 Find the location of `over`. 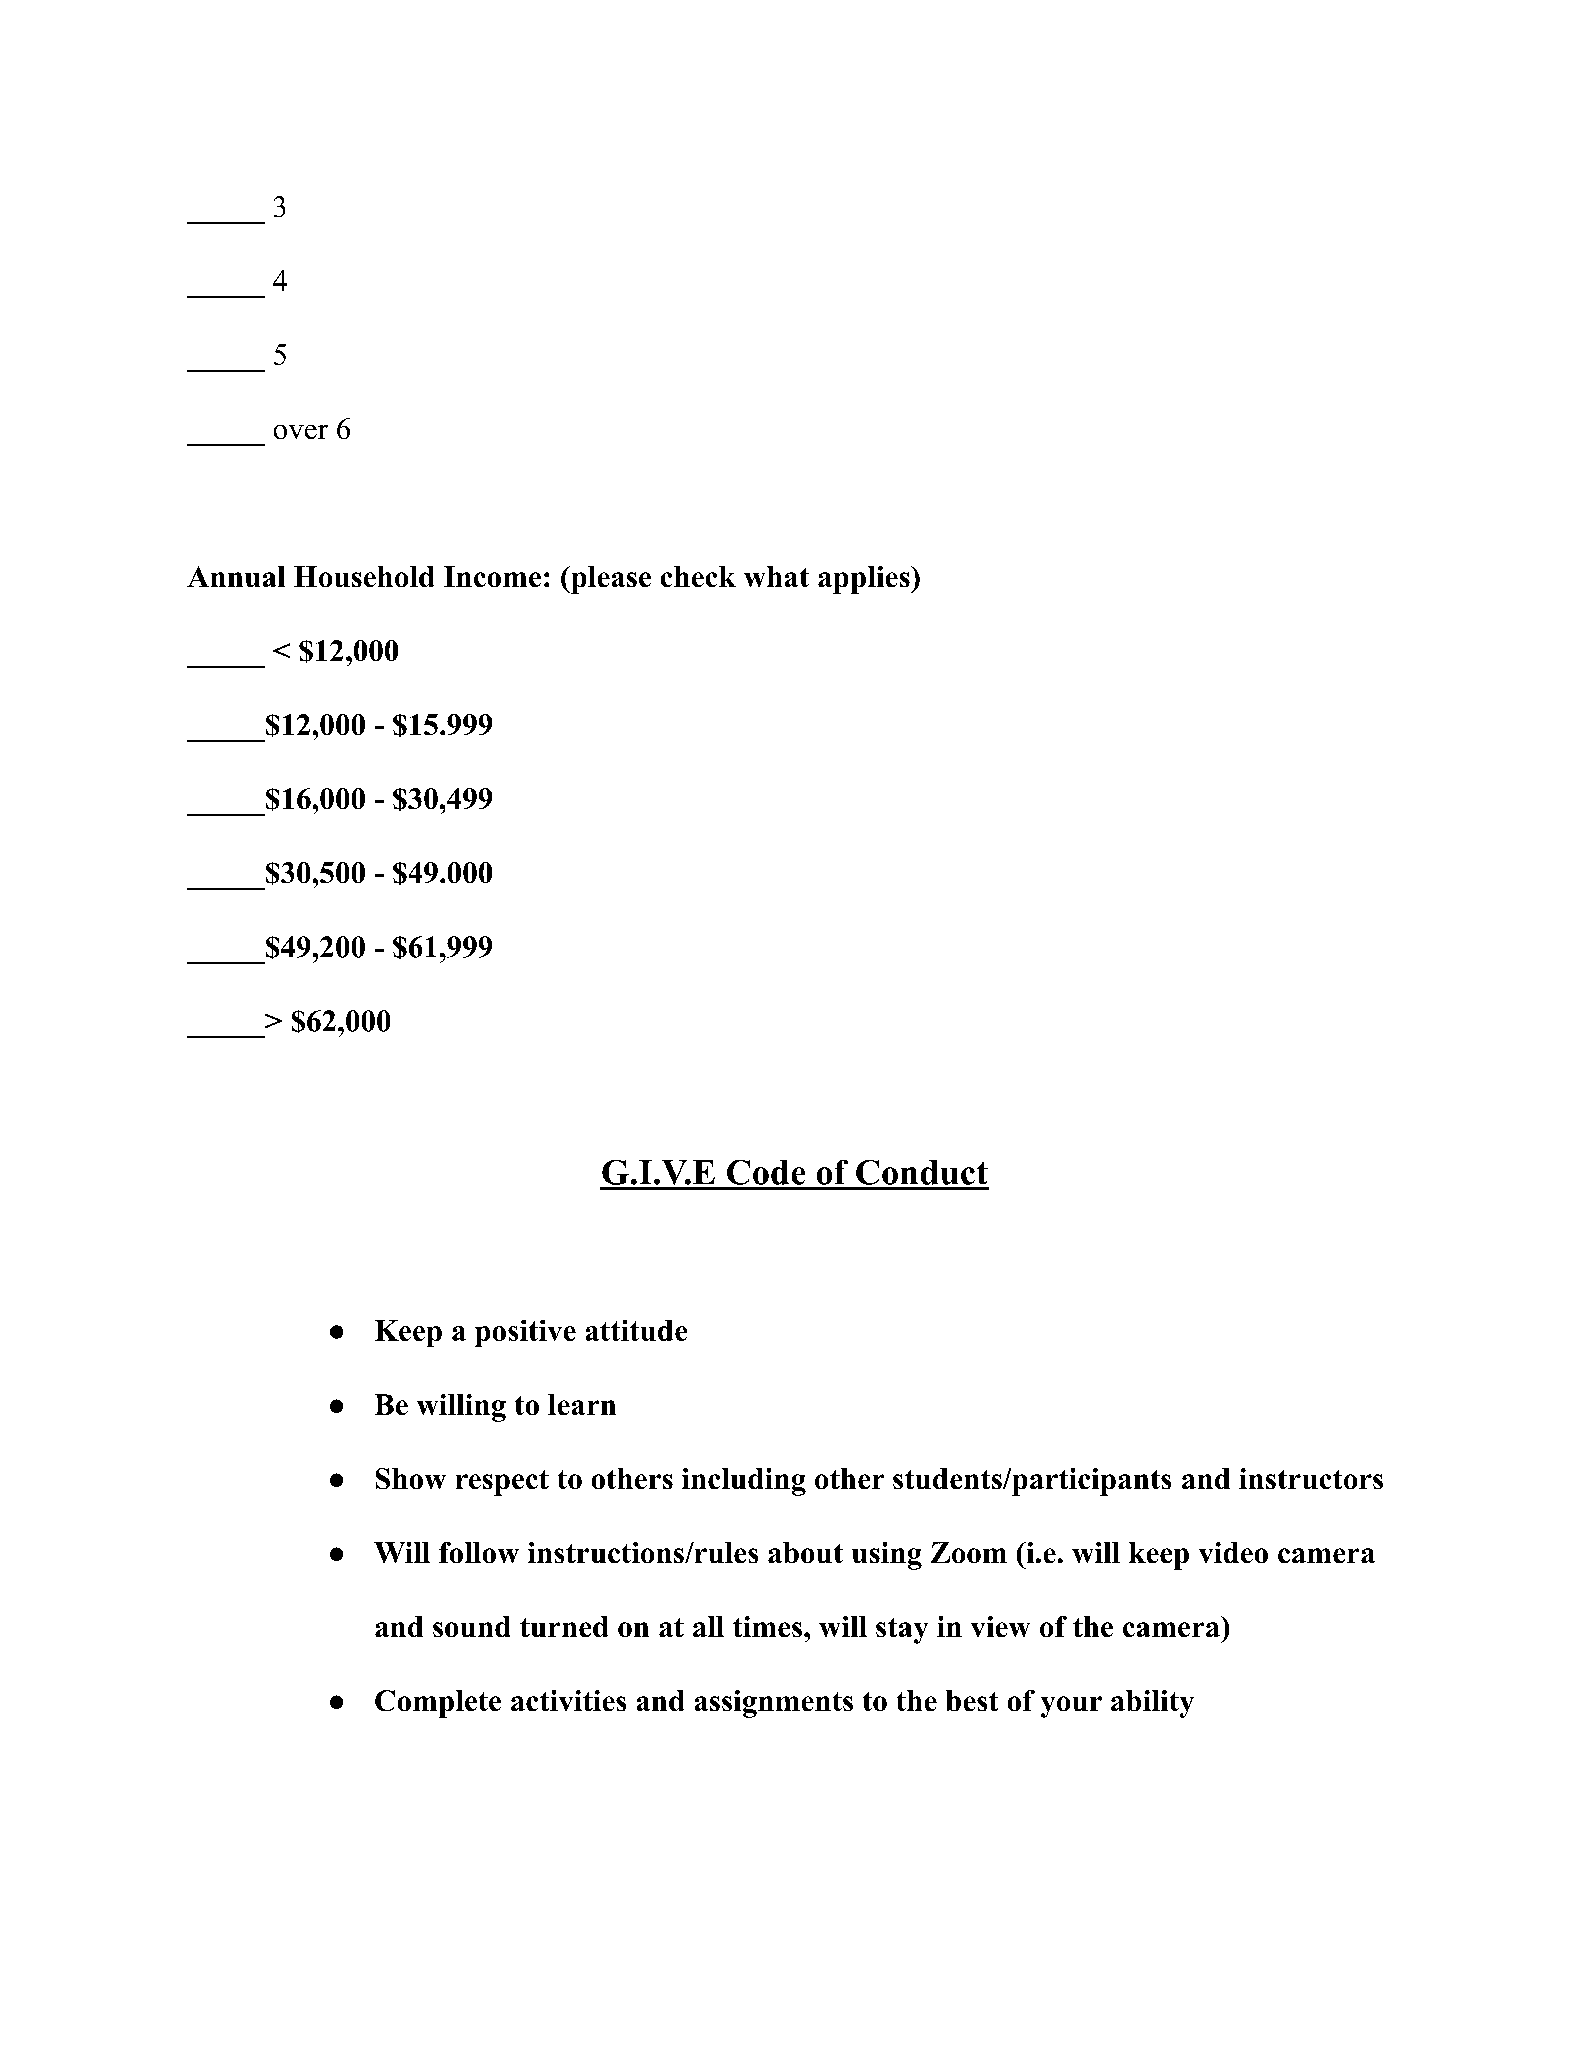

over is located at coordinates (301, 432).
